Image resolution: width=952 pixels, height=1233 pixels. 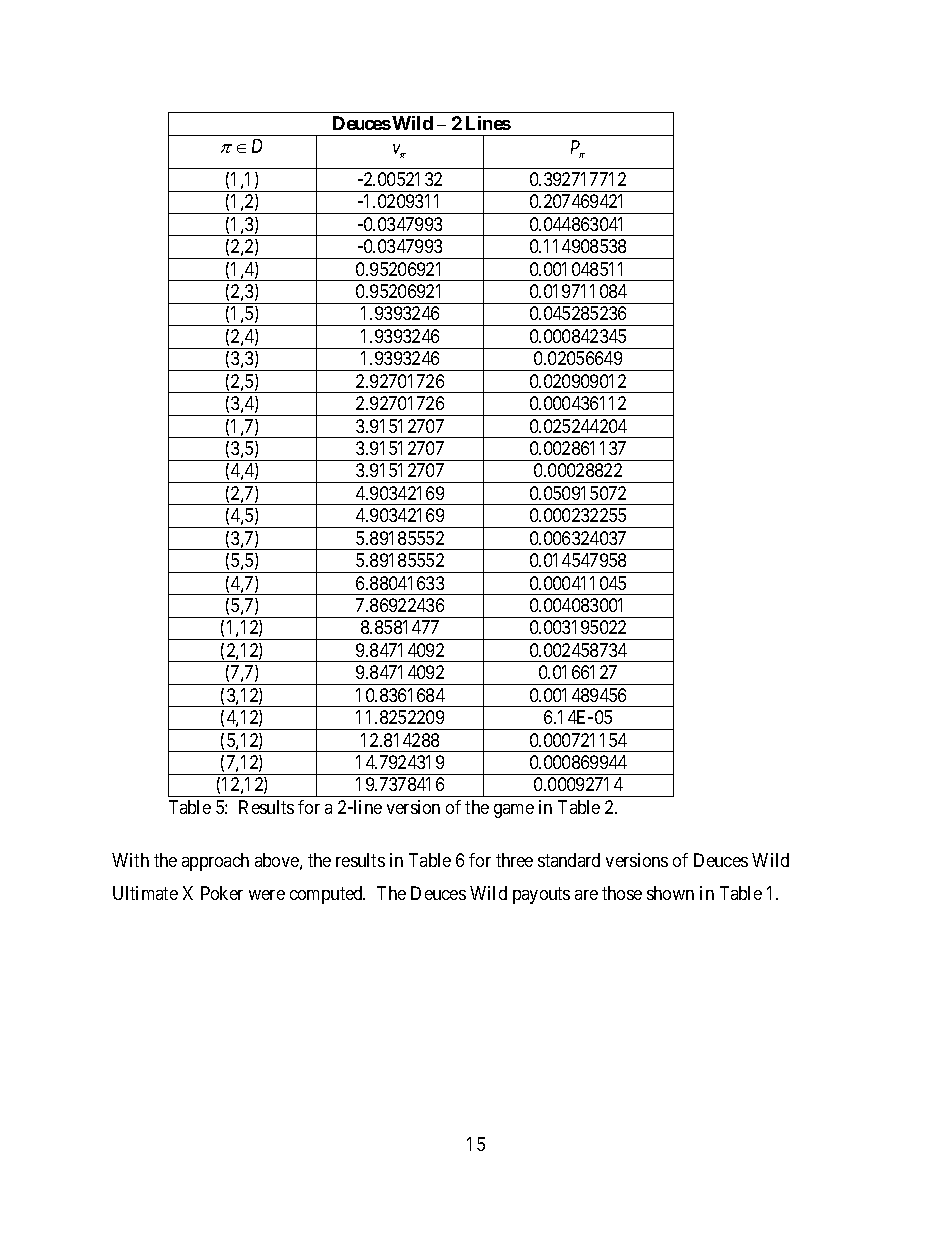 What do you see at coordinates (569, 860) in the page?
I see `standard` at bounding box center [569, 860].
